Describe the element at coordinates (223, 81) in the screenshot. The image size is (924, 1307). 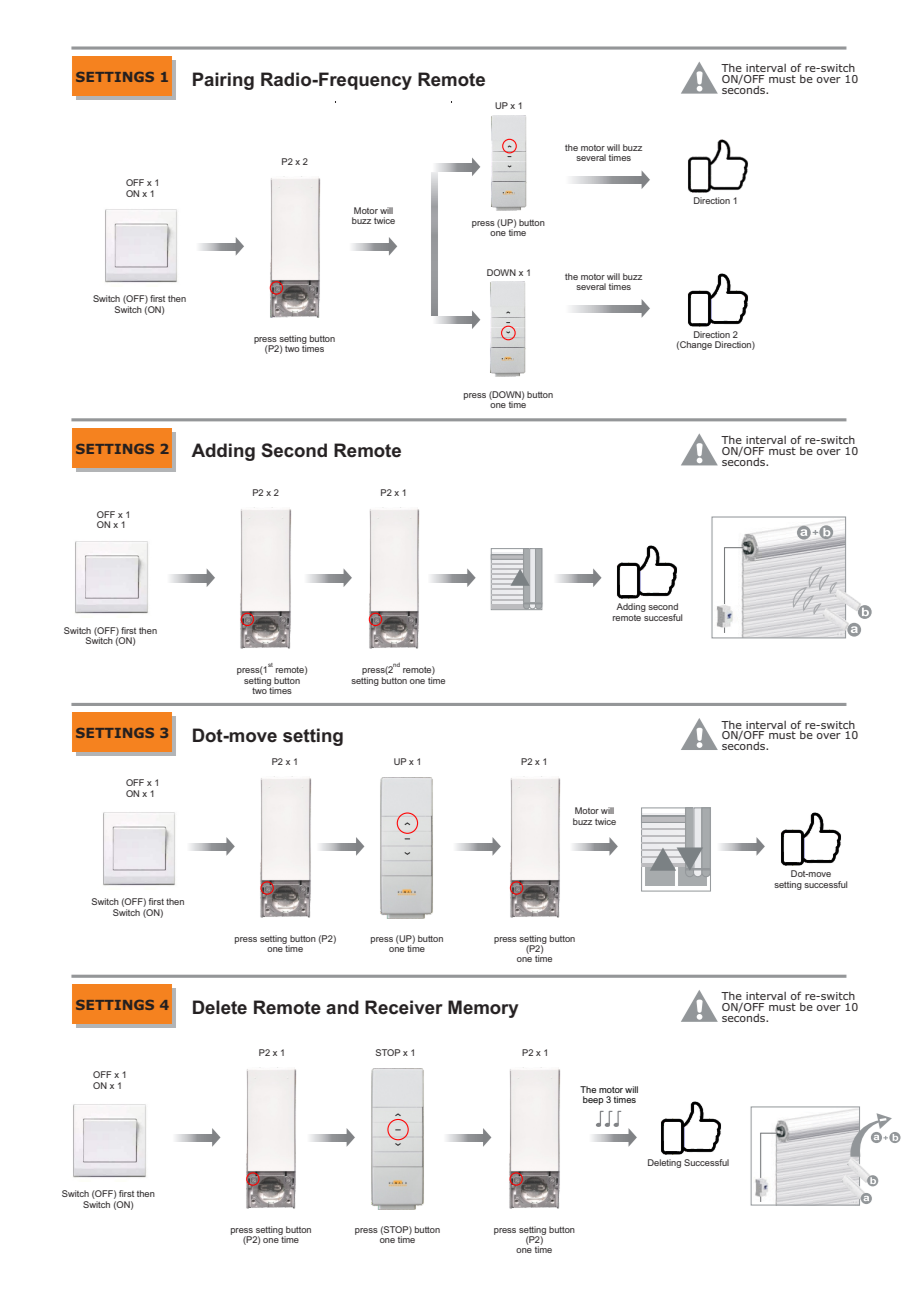
I see `Pairing` at that location.
